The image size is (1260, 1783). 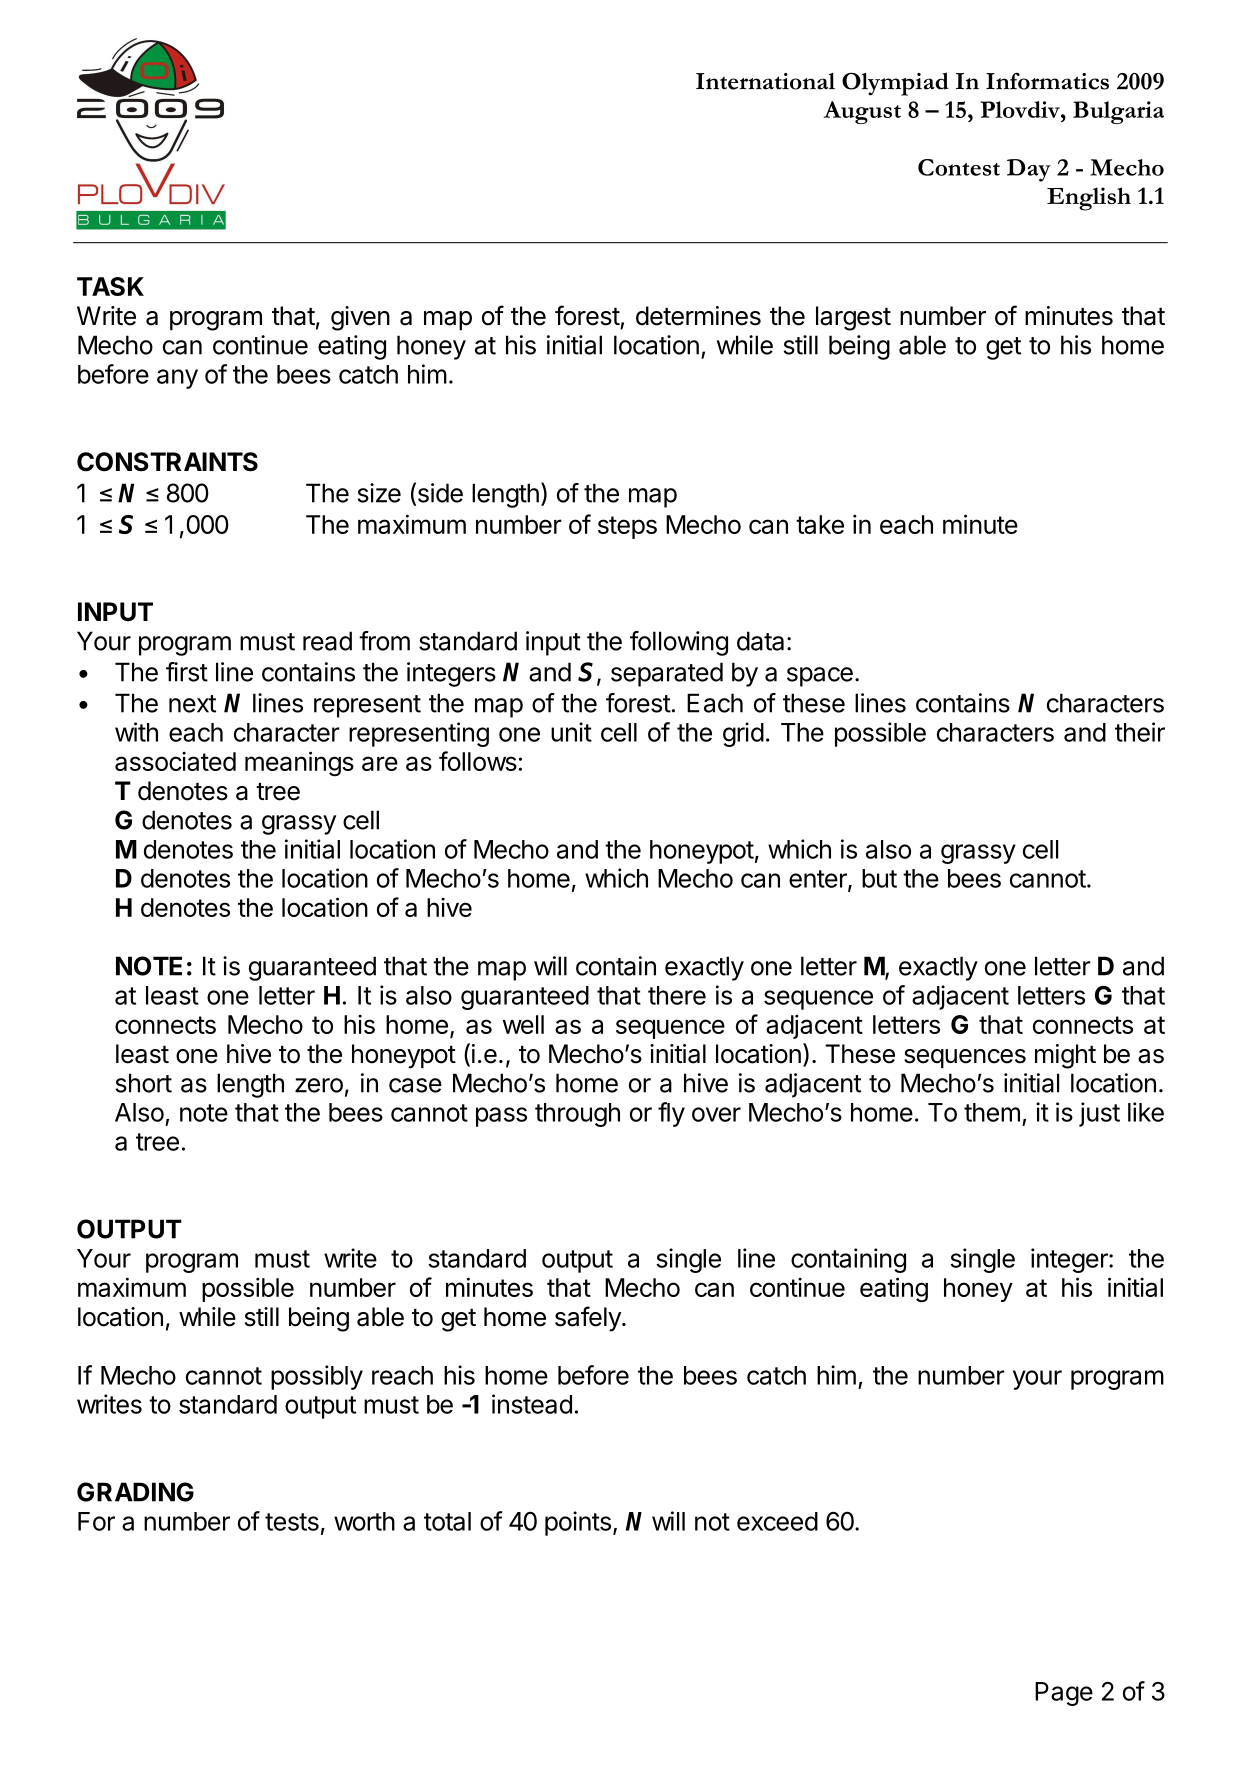 What do you see at coordinates (1140, 732) in the screenshot?
I see `their` at bounding box center [1140, 732].
